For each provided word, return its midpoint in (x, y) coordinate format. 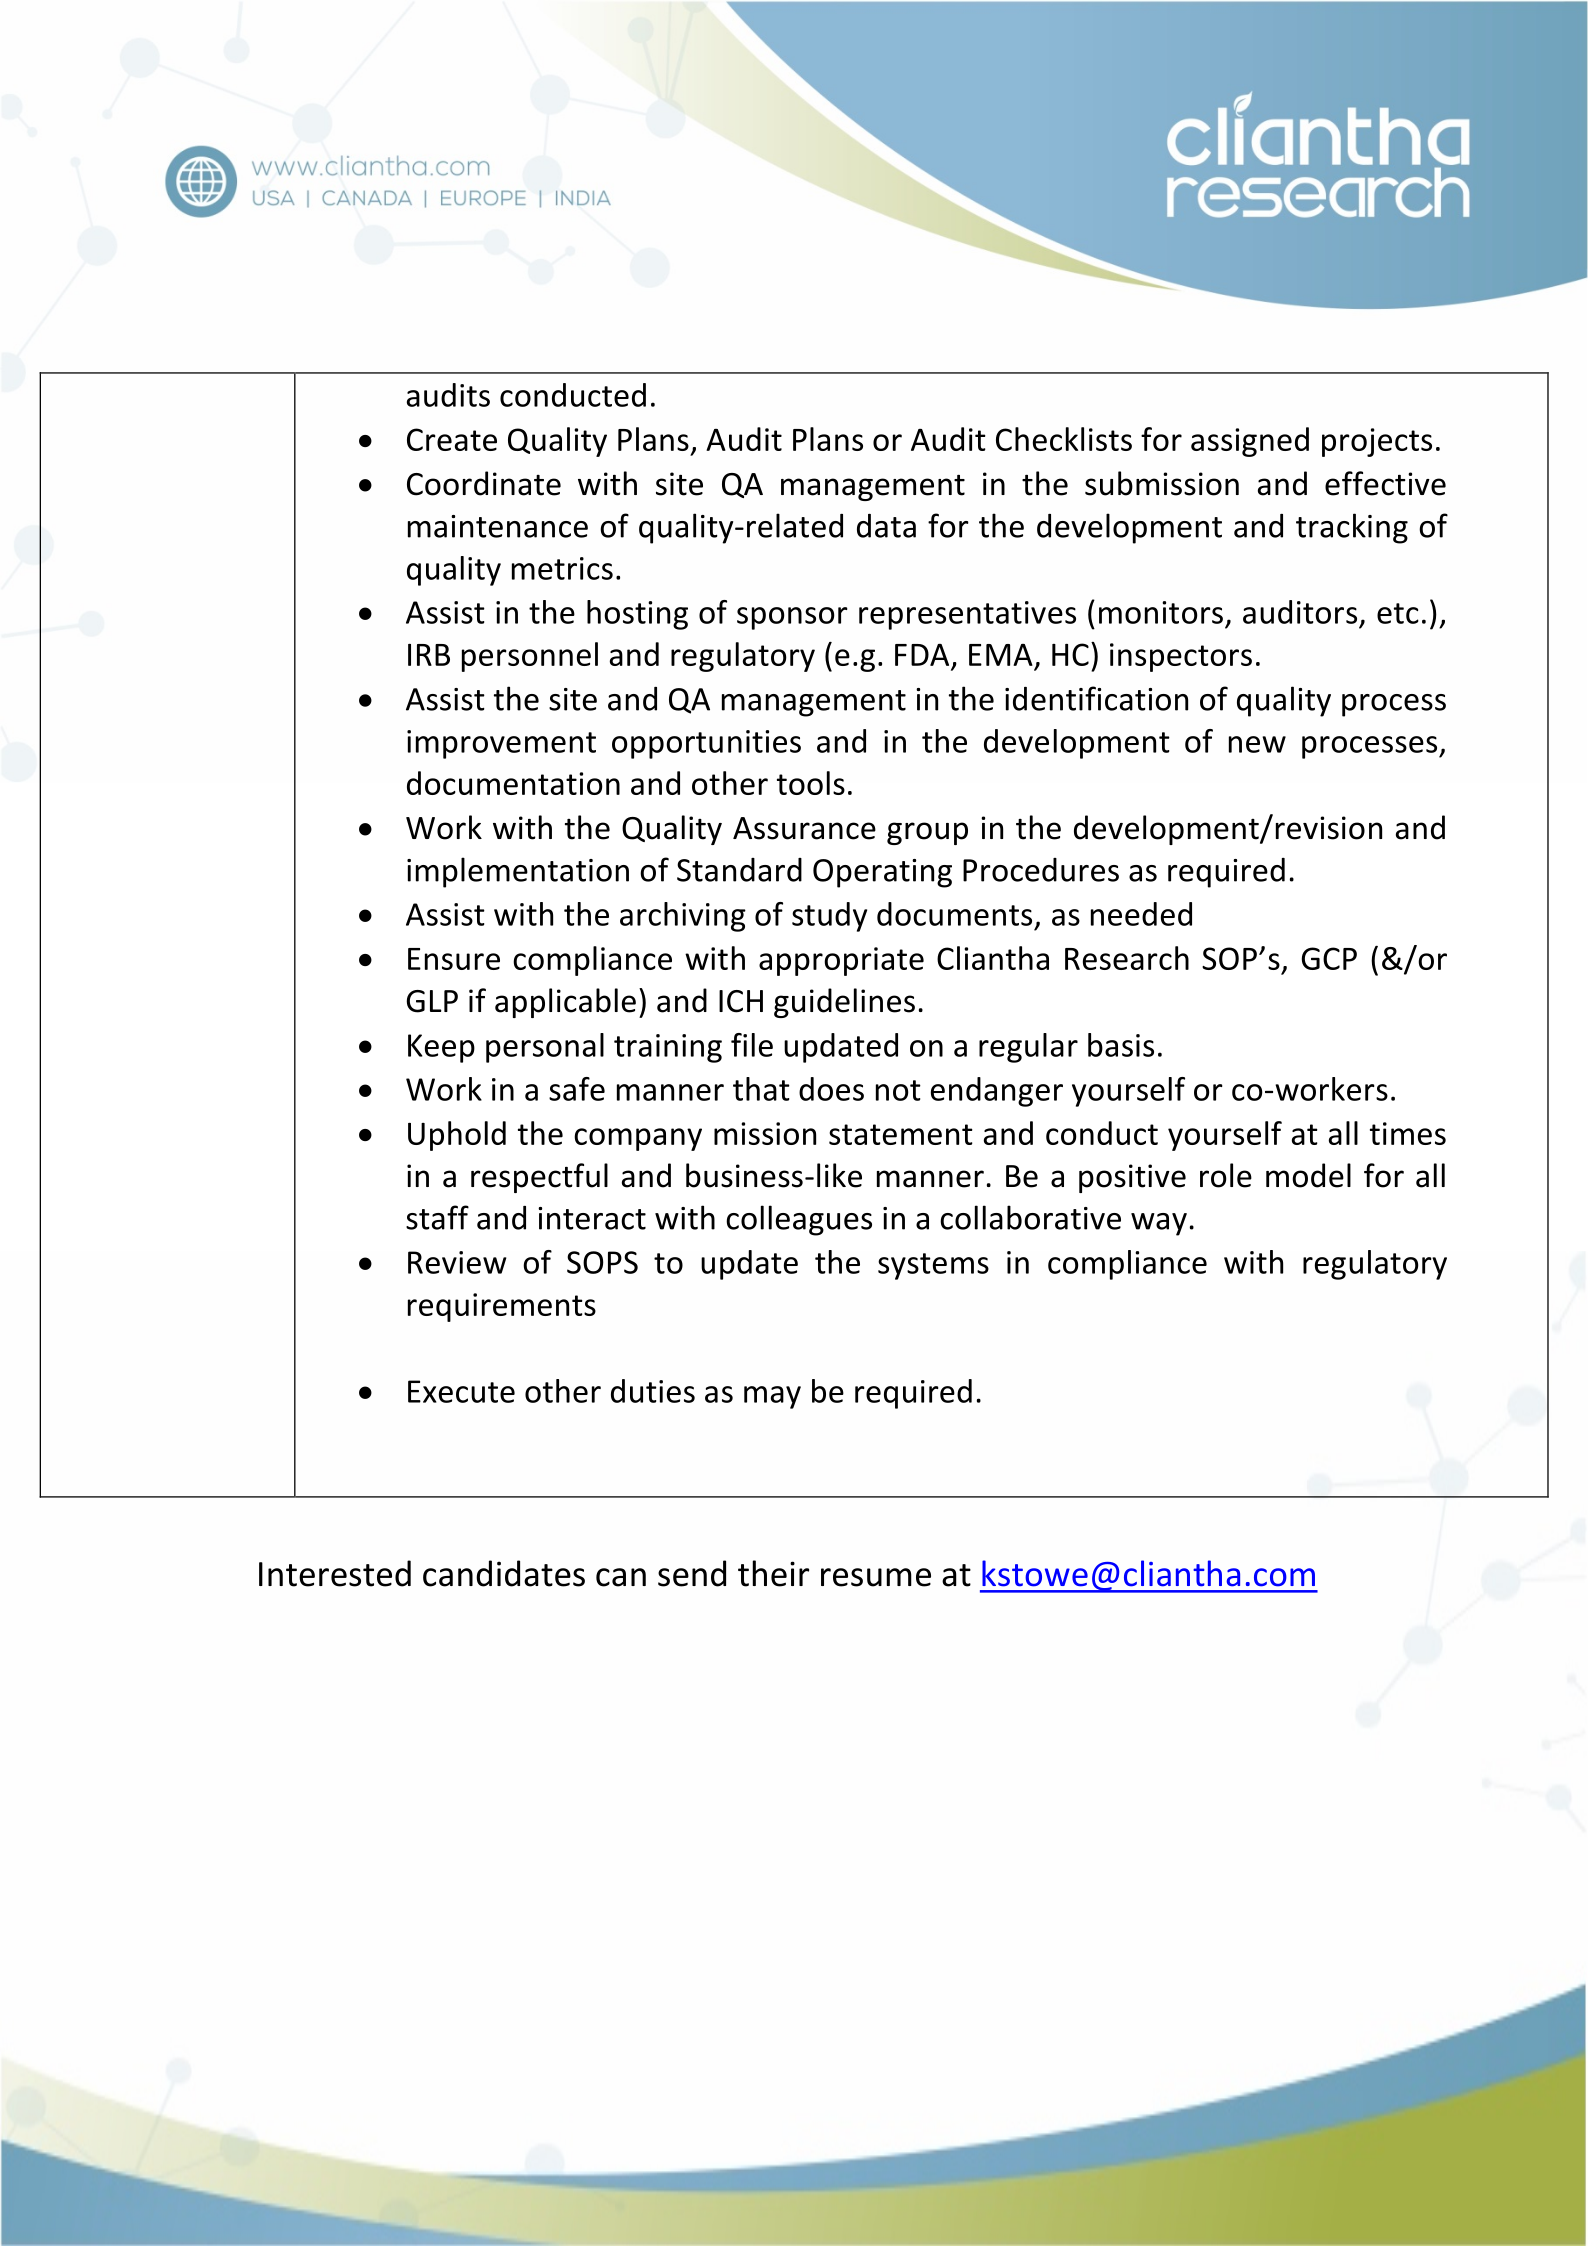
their (773, 1573)
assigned (1250, 442)
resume (876, 1577)
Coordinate (484, 483)
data (886, 526)
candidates (504, 1573)
